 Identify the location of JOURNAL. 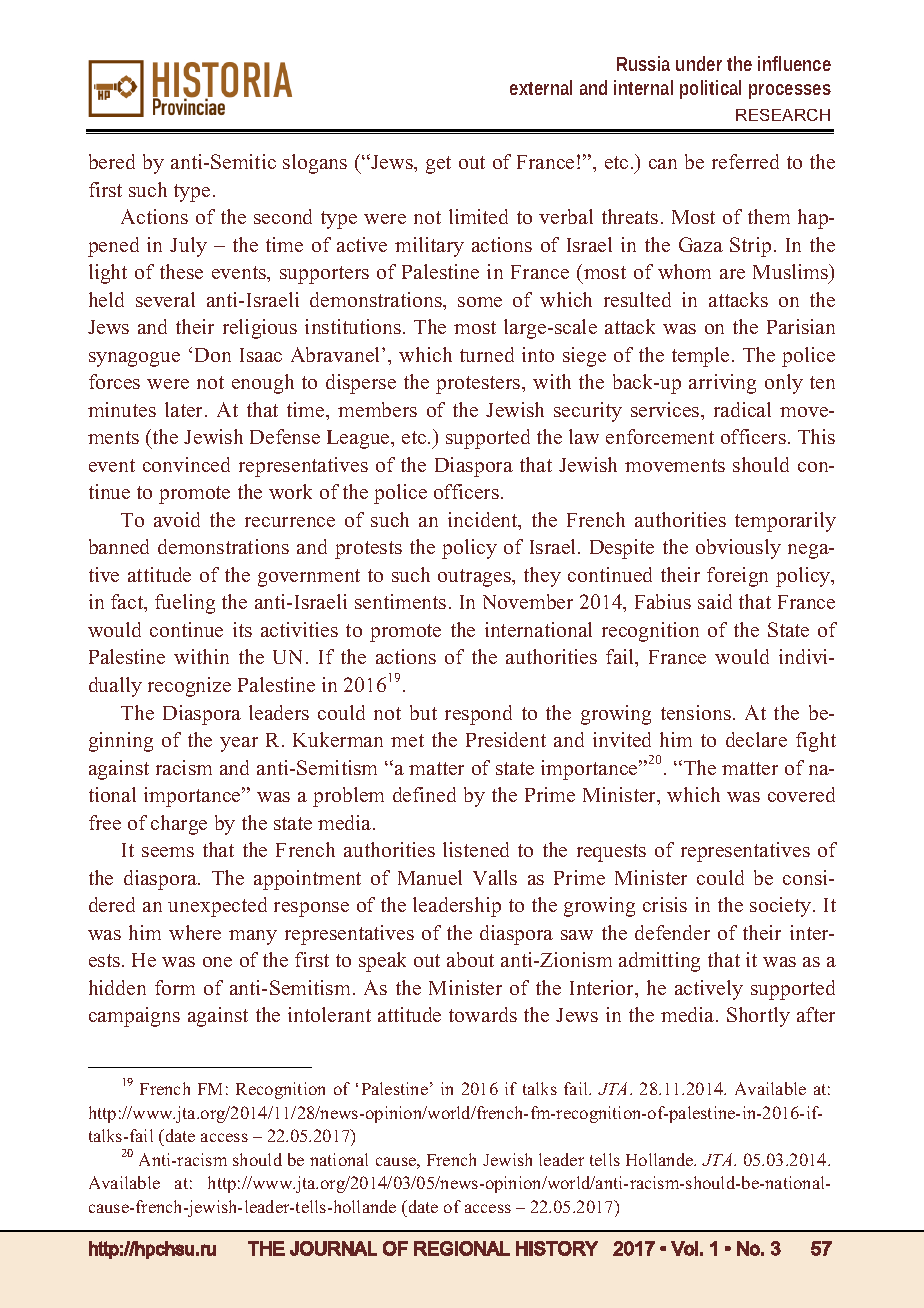
(333, 1248).
